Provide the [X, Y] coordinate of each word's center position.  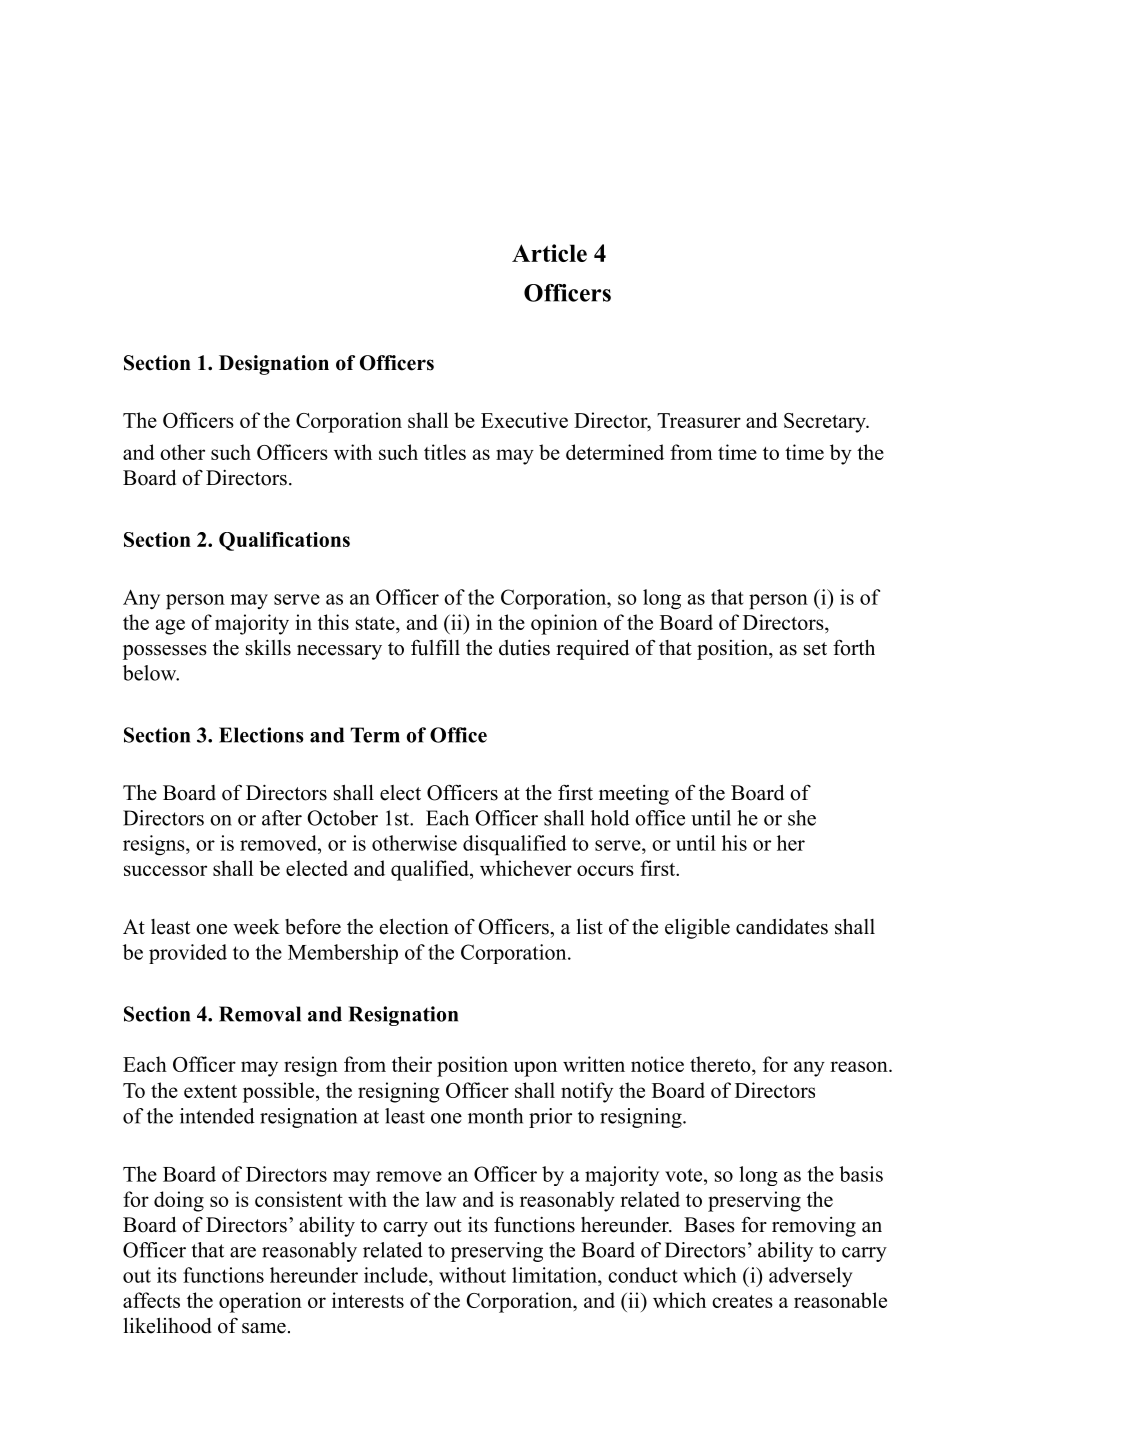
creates [742, 1301]
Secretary [826, 423]
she [802, 818]
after [282, 818]
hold [610, 818]
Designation [274, 365]
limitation [555, 1275]
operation [260, 1302]
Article [549, 253]
